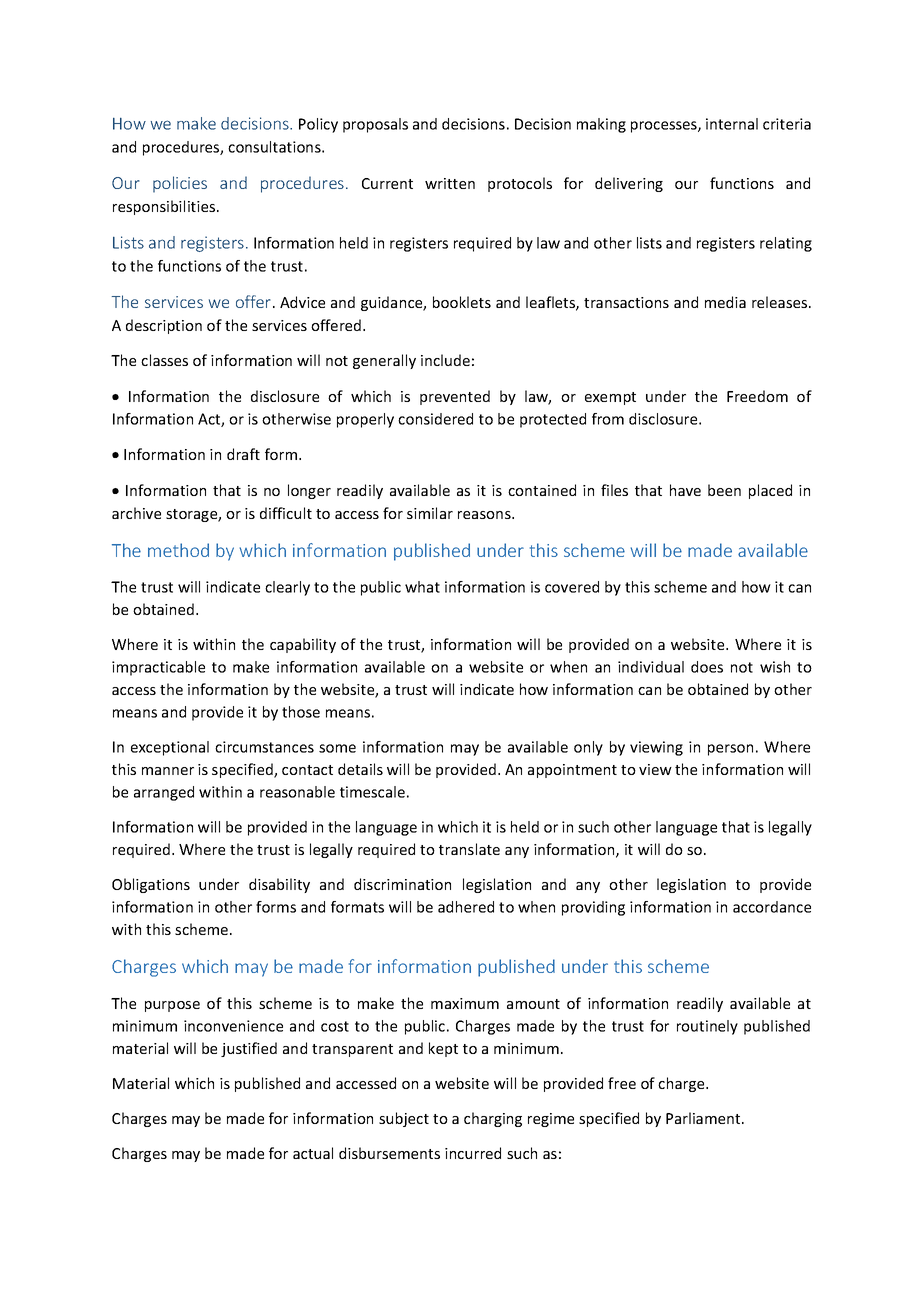 This document has width=924, height=1308. Describe the element at coordinates (732, 124) in the document. I see `internal` at that location.
